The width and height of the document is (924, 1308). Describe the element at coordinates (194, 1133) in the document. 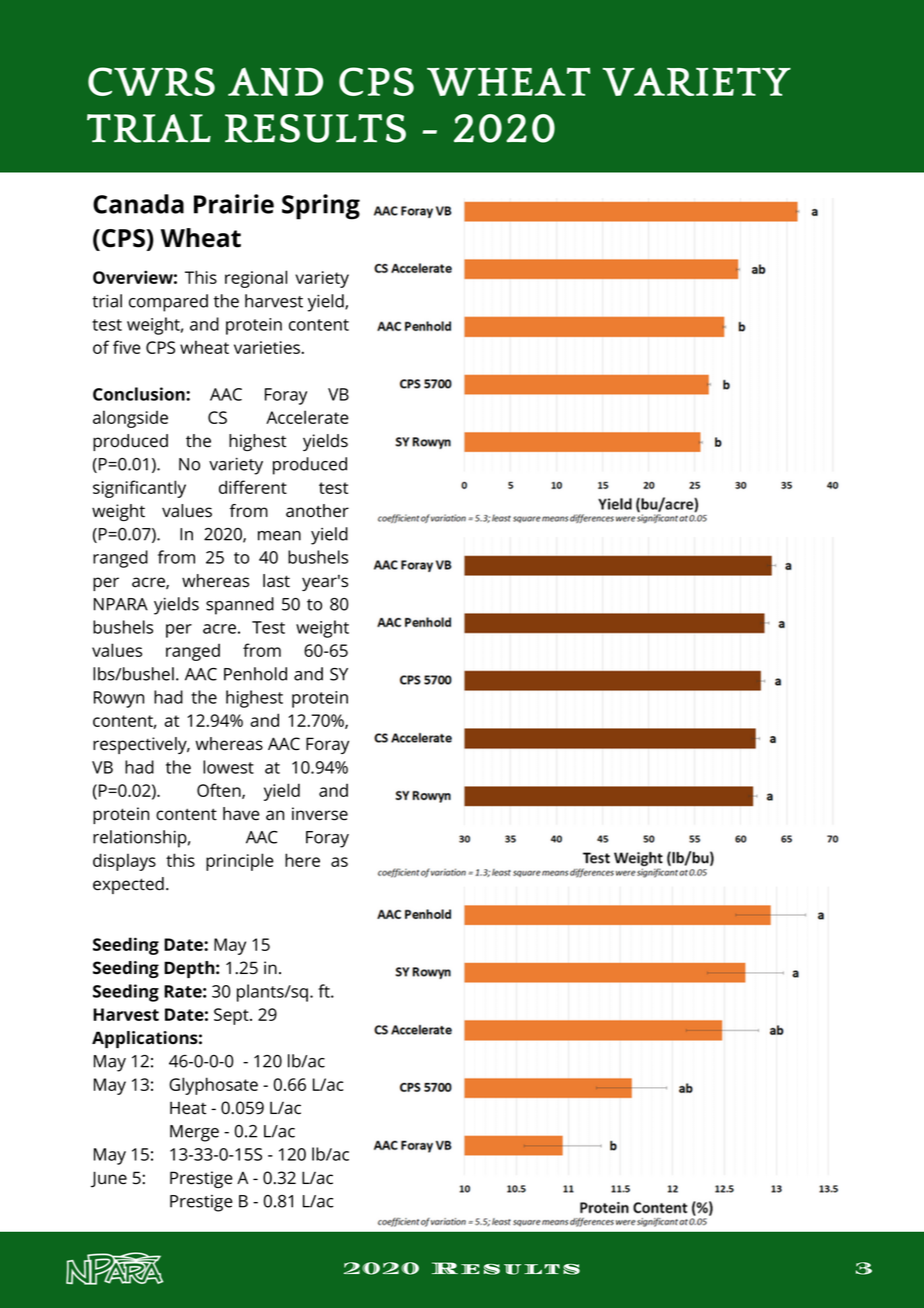

I see `Merge` at that location.
